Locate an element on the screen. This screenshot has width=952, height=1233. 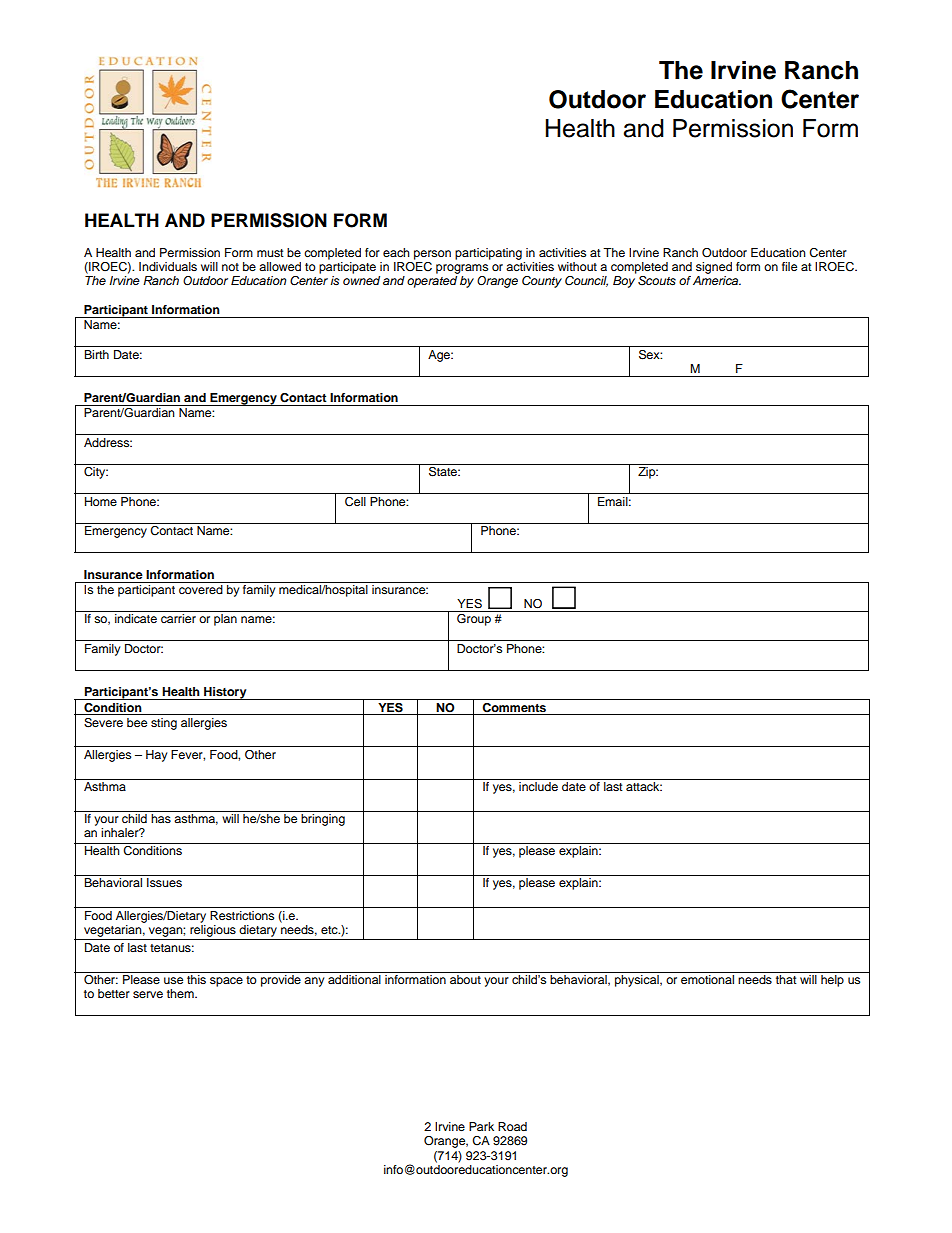
programs is located at coordinates (462, 269).
